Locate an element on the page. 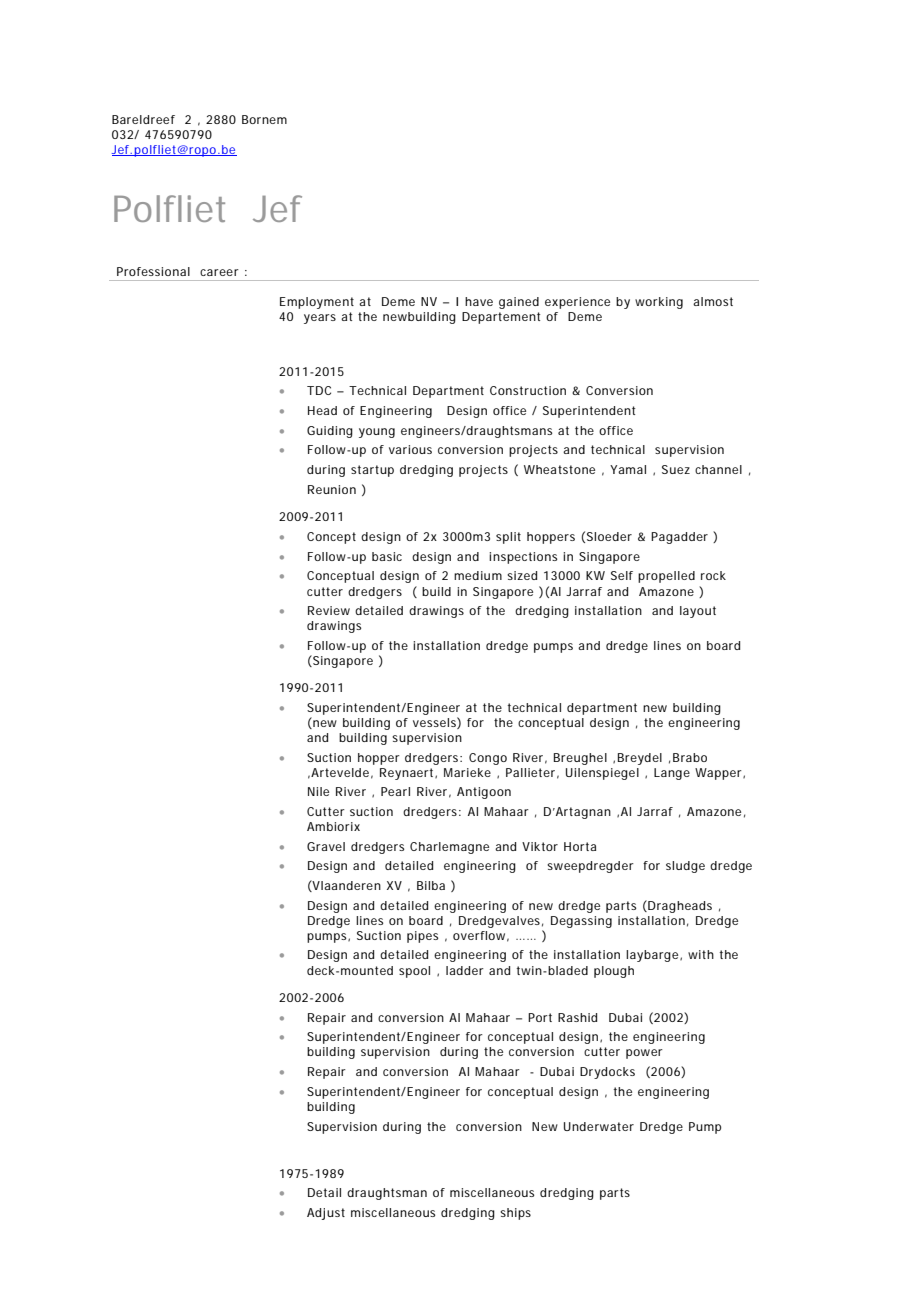  have is located at coordinates (479, 301).
